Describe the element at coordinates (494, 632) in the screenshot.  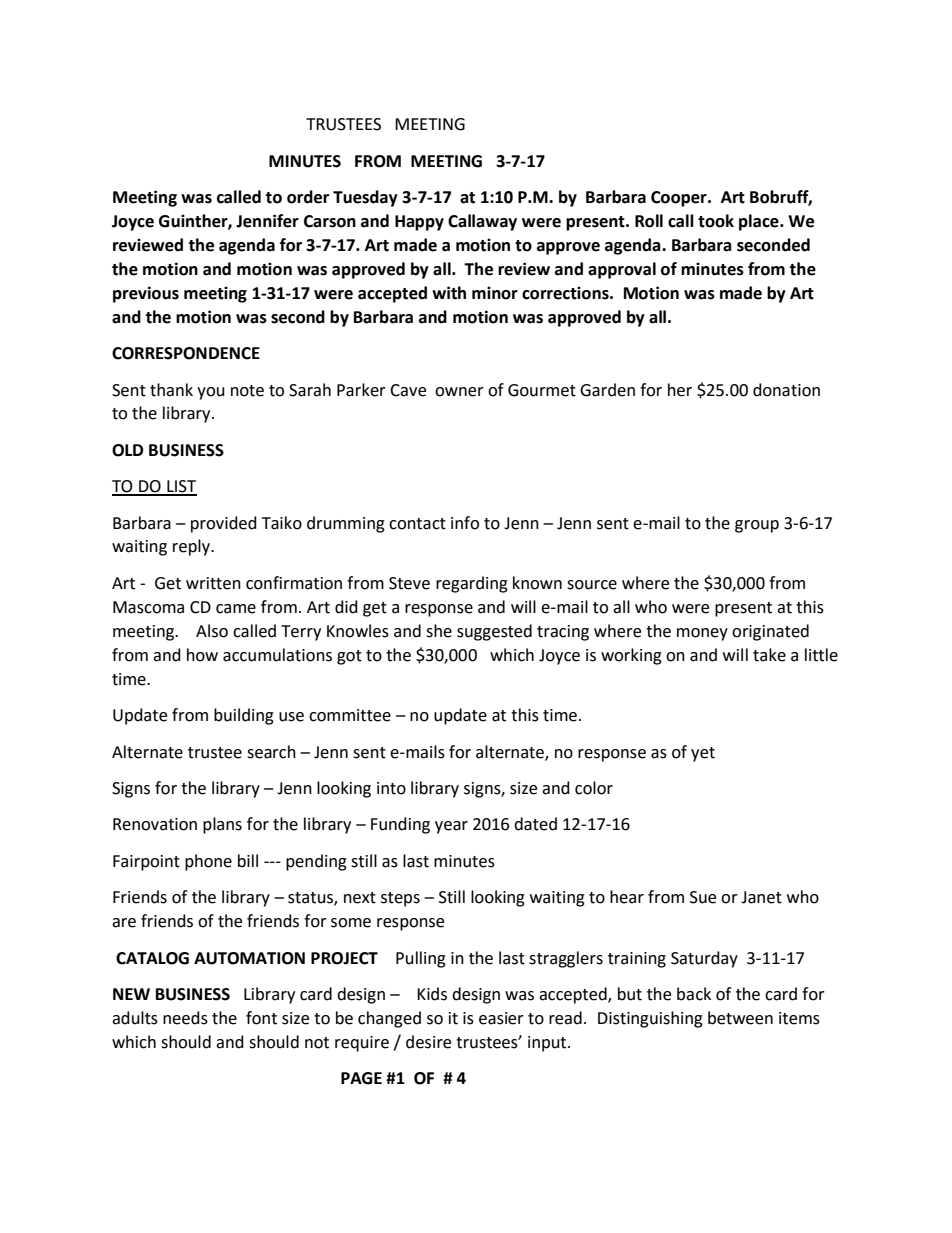
I see `suggested` at that location.
